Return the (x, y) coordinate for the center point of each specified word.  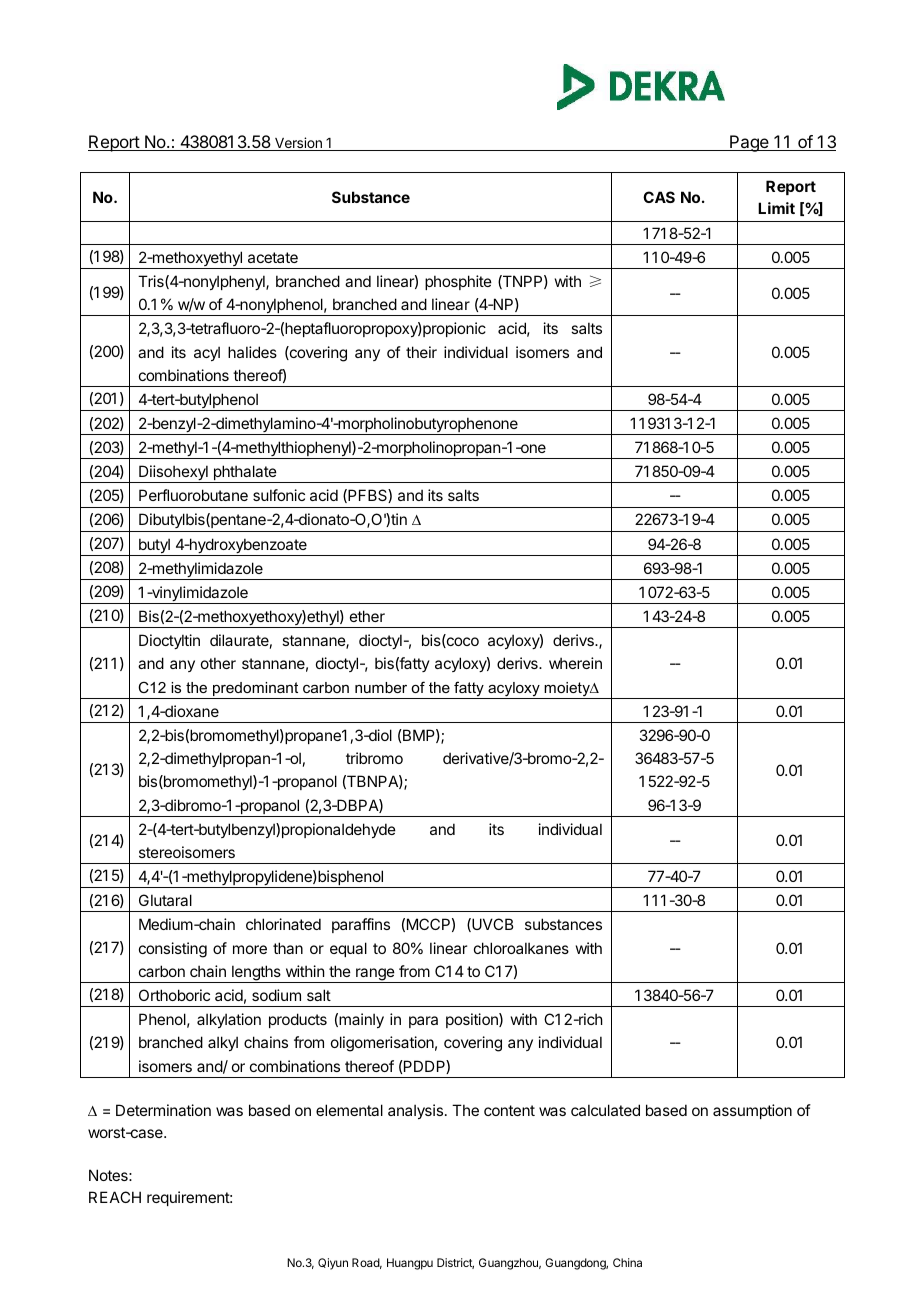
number (381, 687)
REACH (115, 1197)
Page (749, 143)
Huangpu (410, 1264)
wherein (575, 663)
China (627, 1262)
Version (298, 144)
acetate (273, 257)
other (218, 663)
